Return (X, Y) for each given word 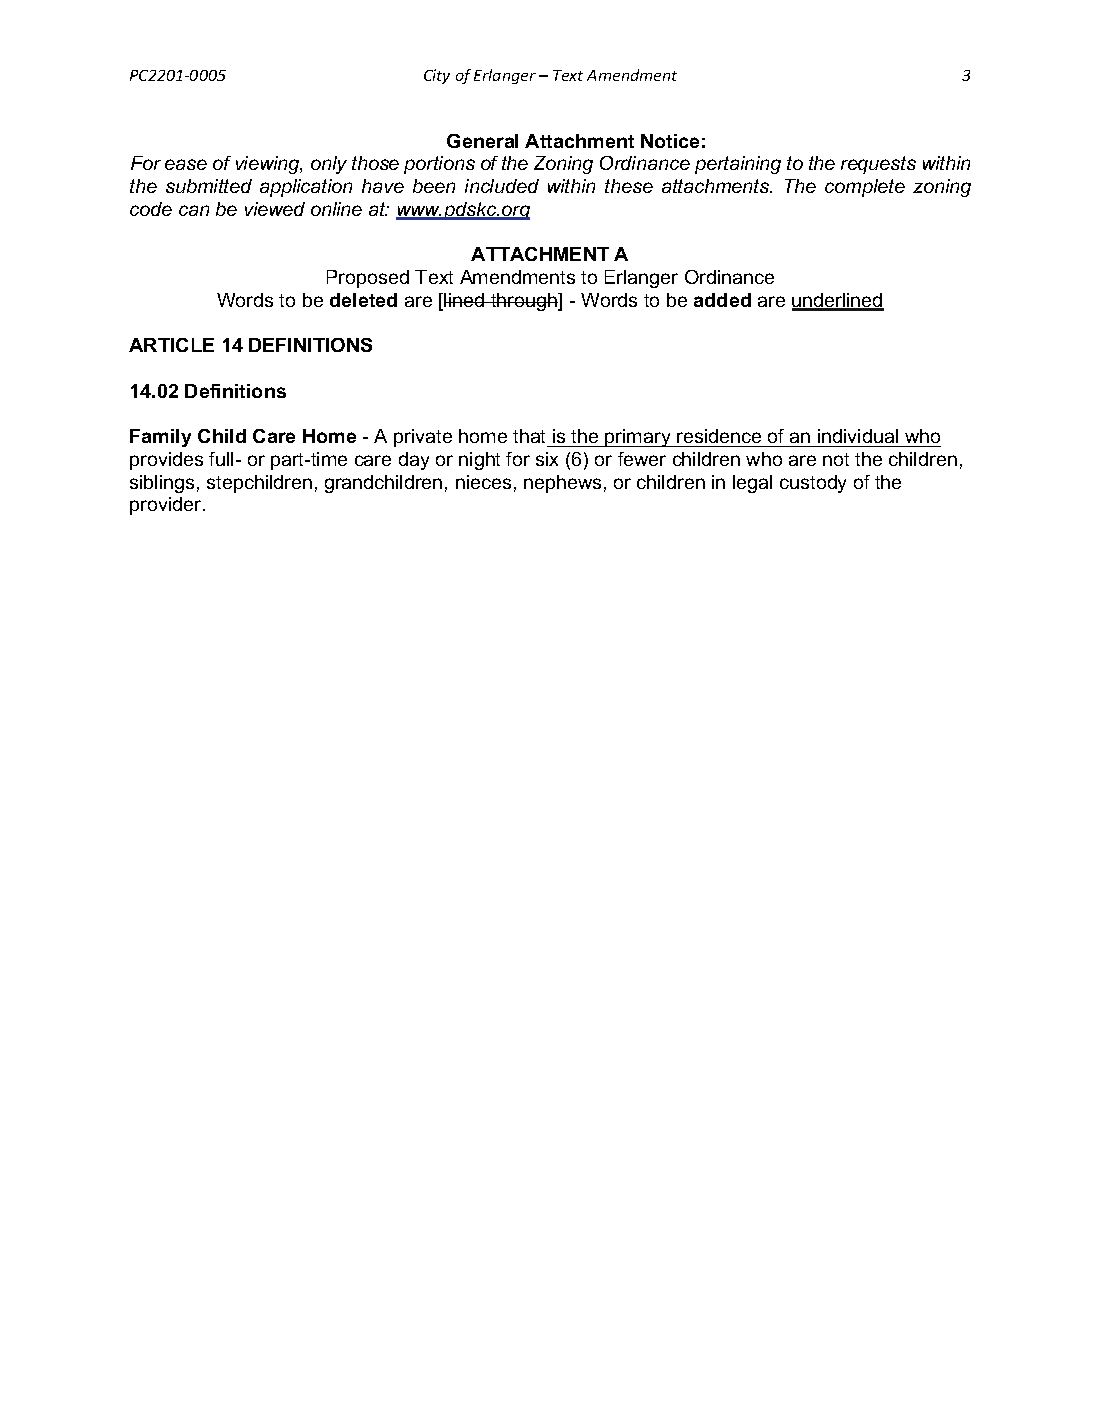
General (482, 141)
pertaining (738, 165)
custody (813, 484)
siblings (162, 484)
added (722, 300)
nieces (483, 482)
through (524, 302)
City (437, 76)
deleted (363, 300)
